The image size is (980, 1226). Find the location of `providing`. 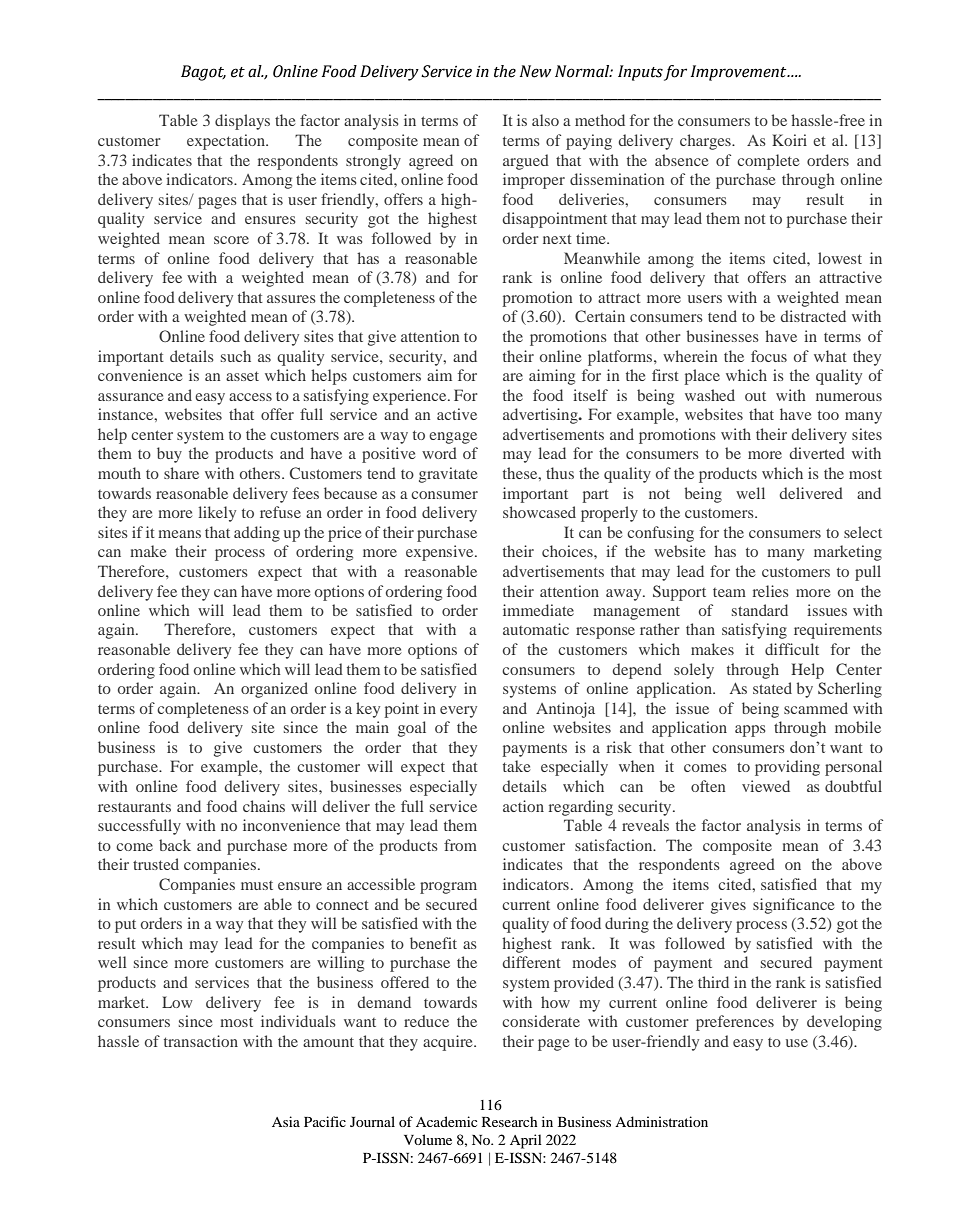

providing is located at coordinates (787, 768).
